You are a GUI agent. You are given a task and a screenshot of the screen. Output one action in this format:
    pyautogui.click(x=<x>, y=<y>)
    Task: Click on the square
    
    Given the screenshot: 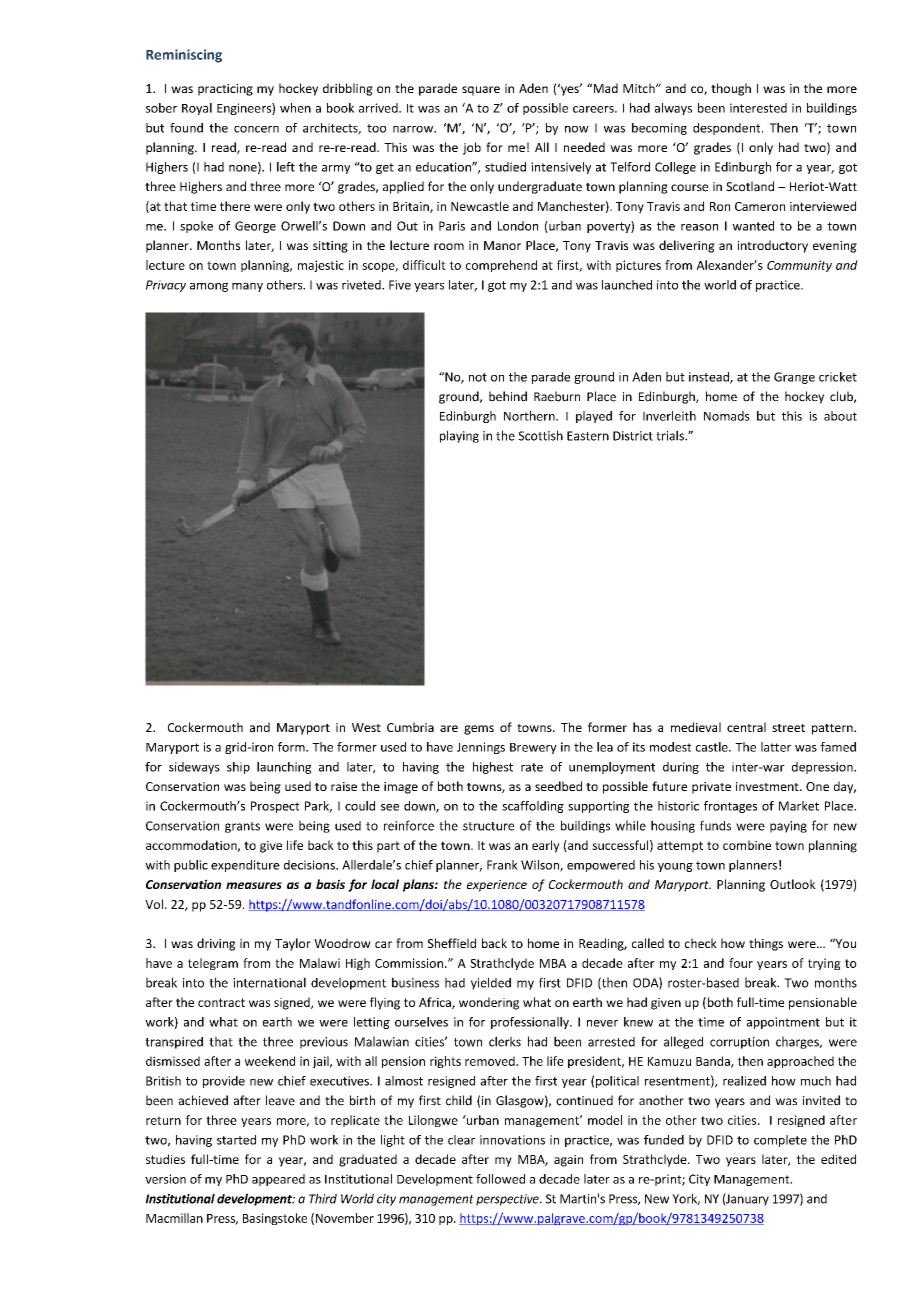 What is the action you would take?
    pyautogui.click(x=481, y=91)
